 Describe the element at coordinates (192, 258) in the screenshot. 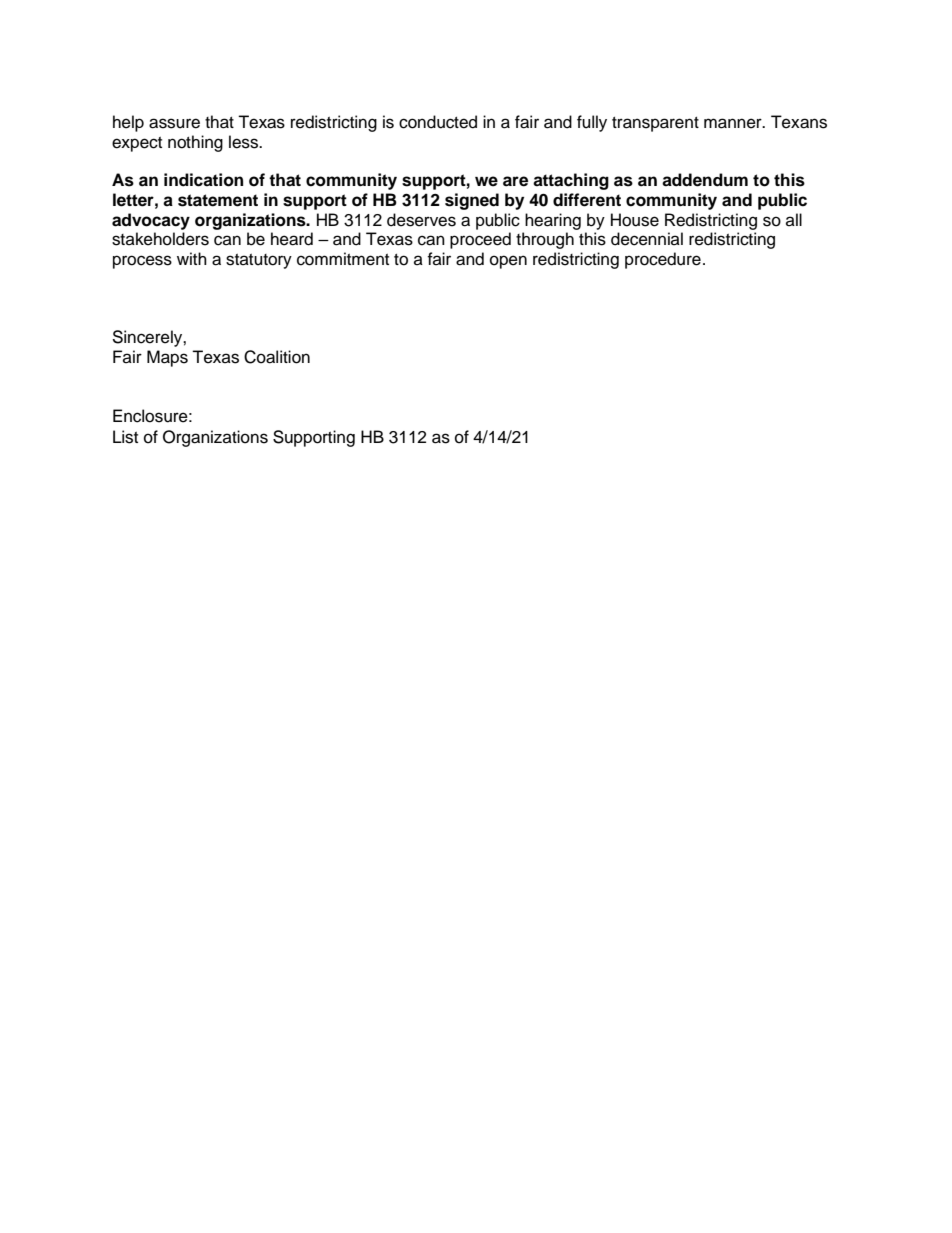

I see `with` at that location.
